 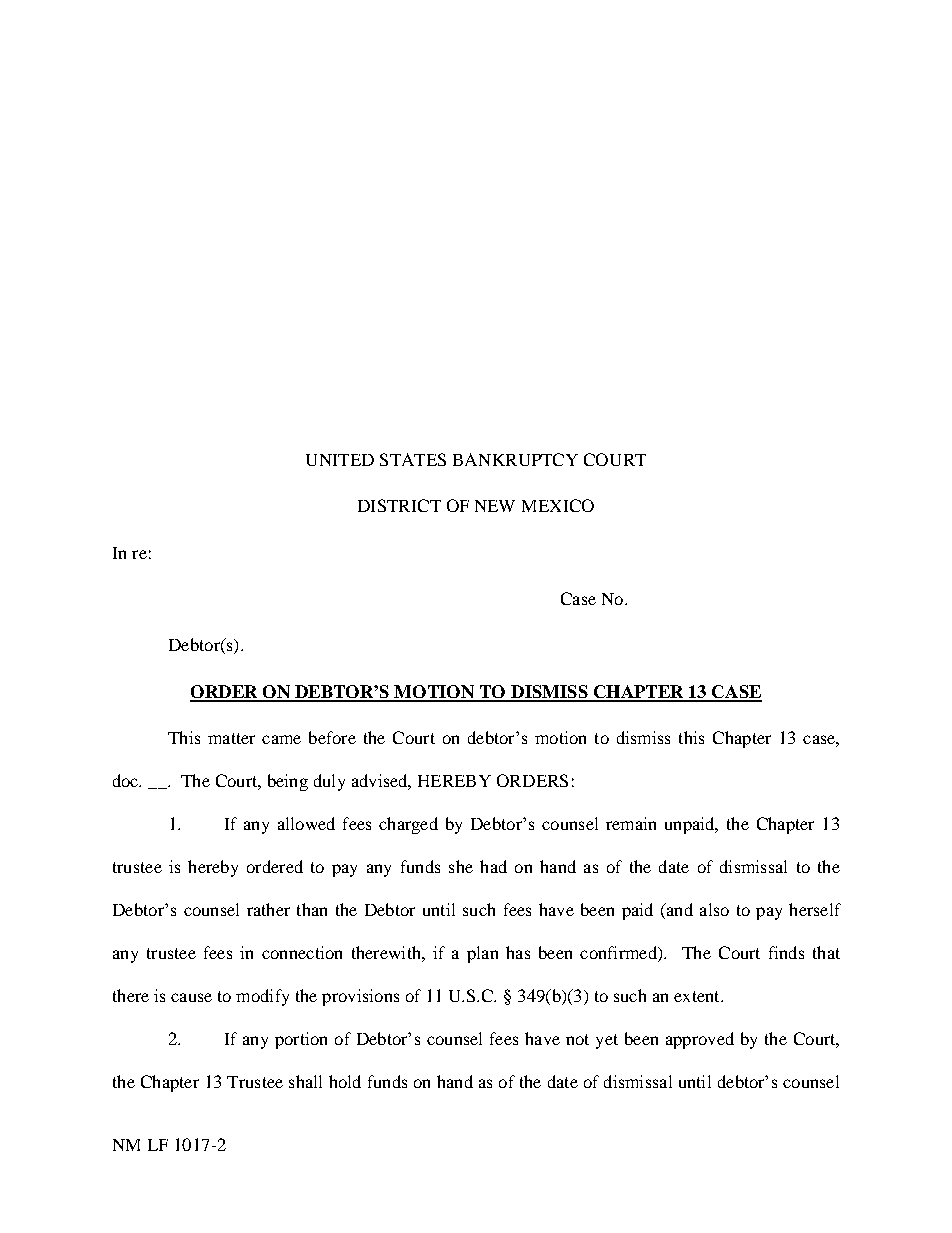 What do you see at coordinates (631, 823) in the screenshot?
I see `remain` at bounding box center [631, 823].
